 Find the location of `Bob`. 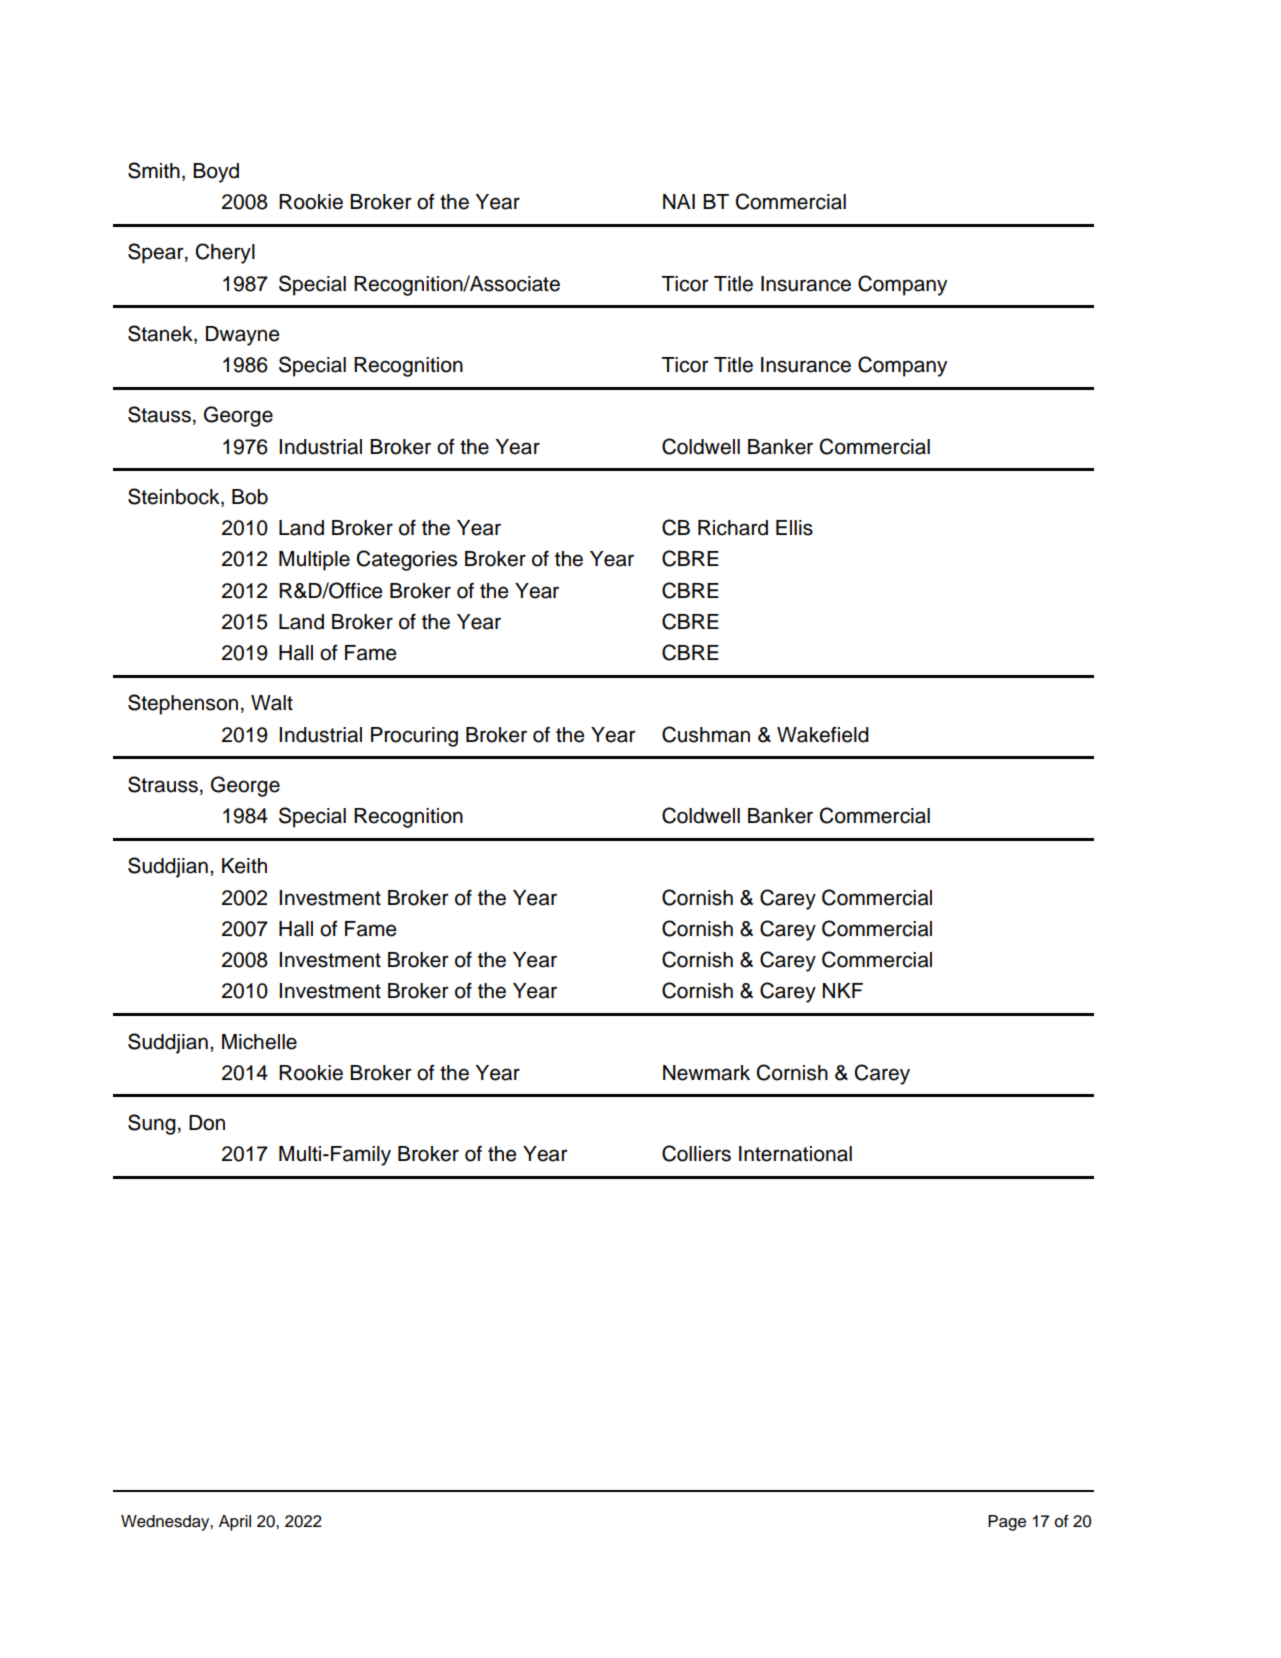

Bob is located at coordinates (250, 497).
